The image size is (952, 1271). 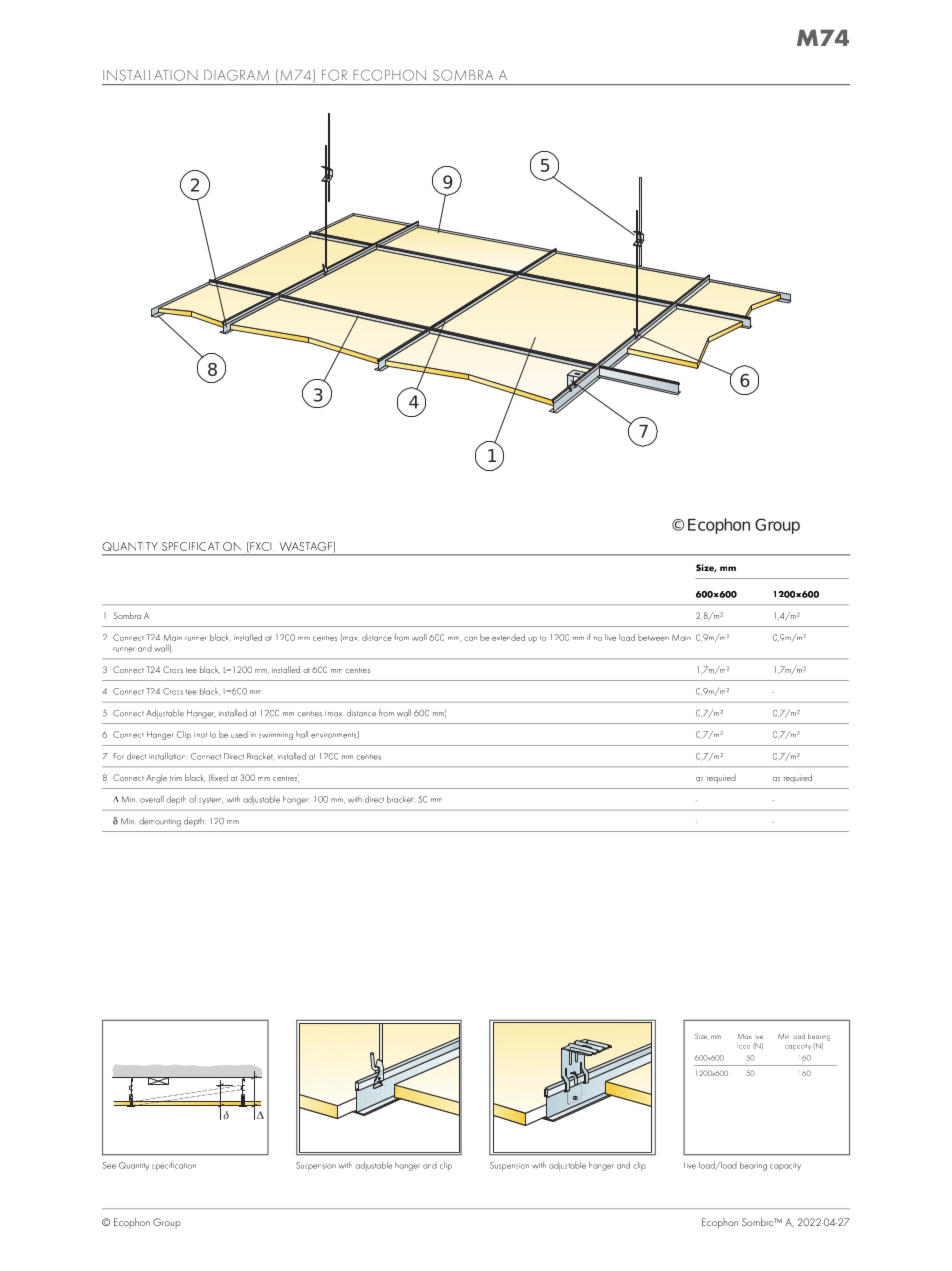 I want to click on can, so click(x=470, y=638).
